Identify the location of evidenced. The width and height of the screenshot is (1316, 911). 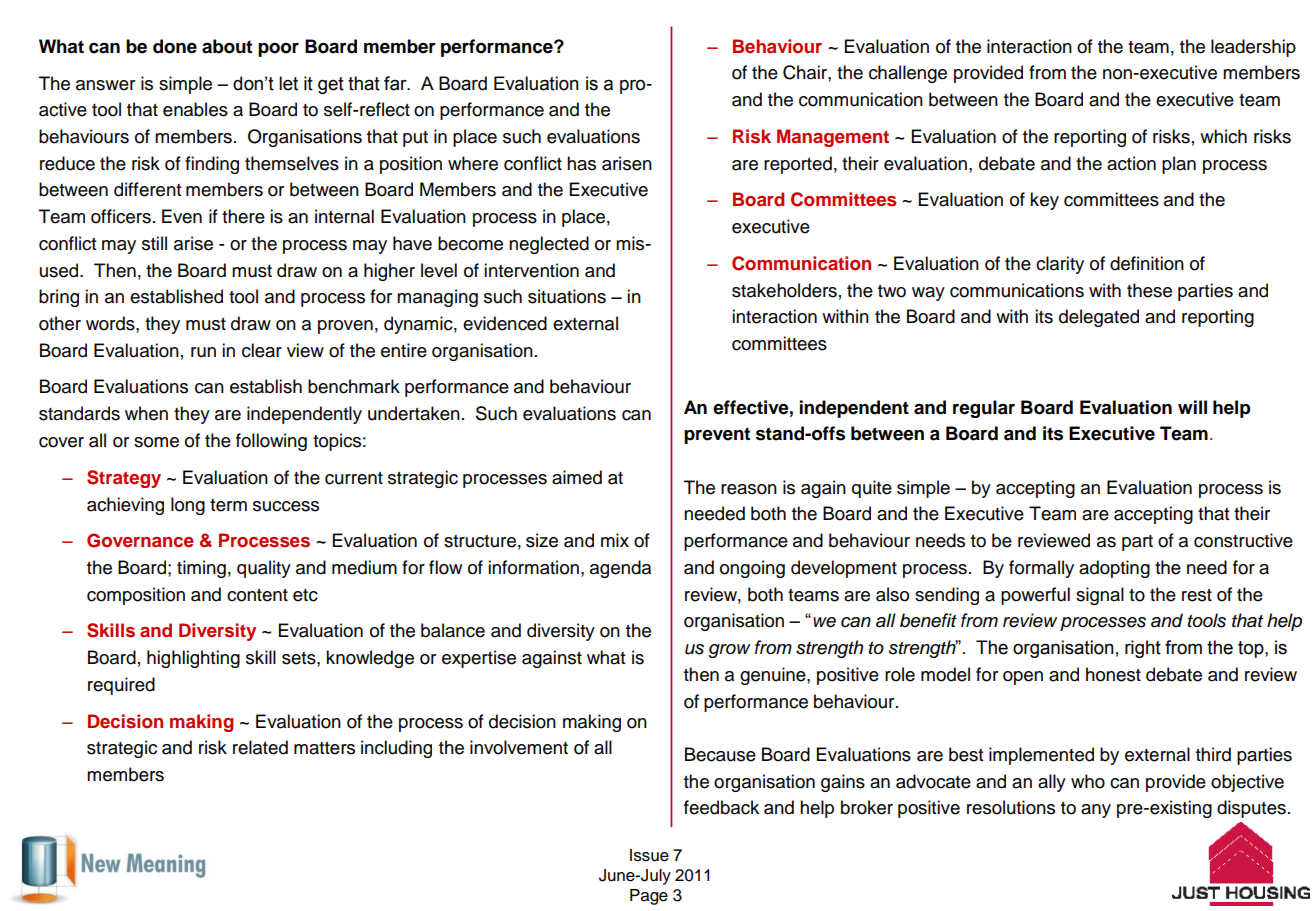
(505, 323).
